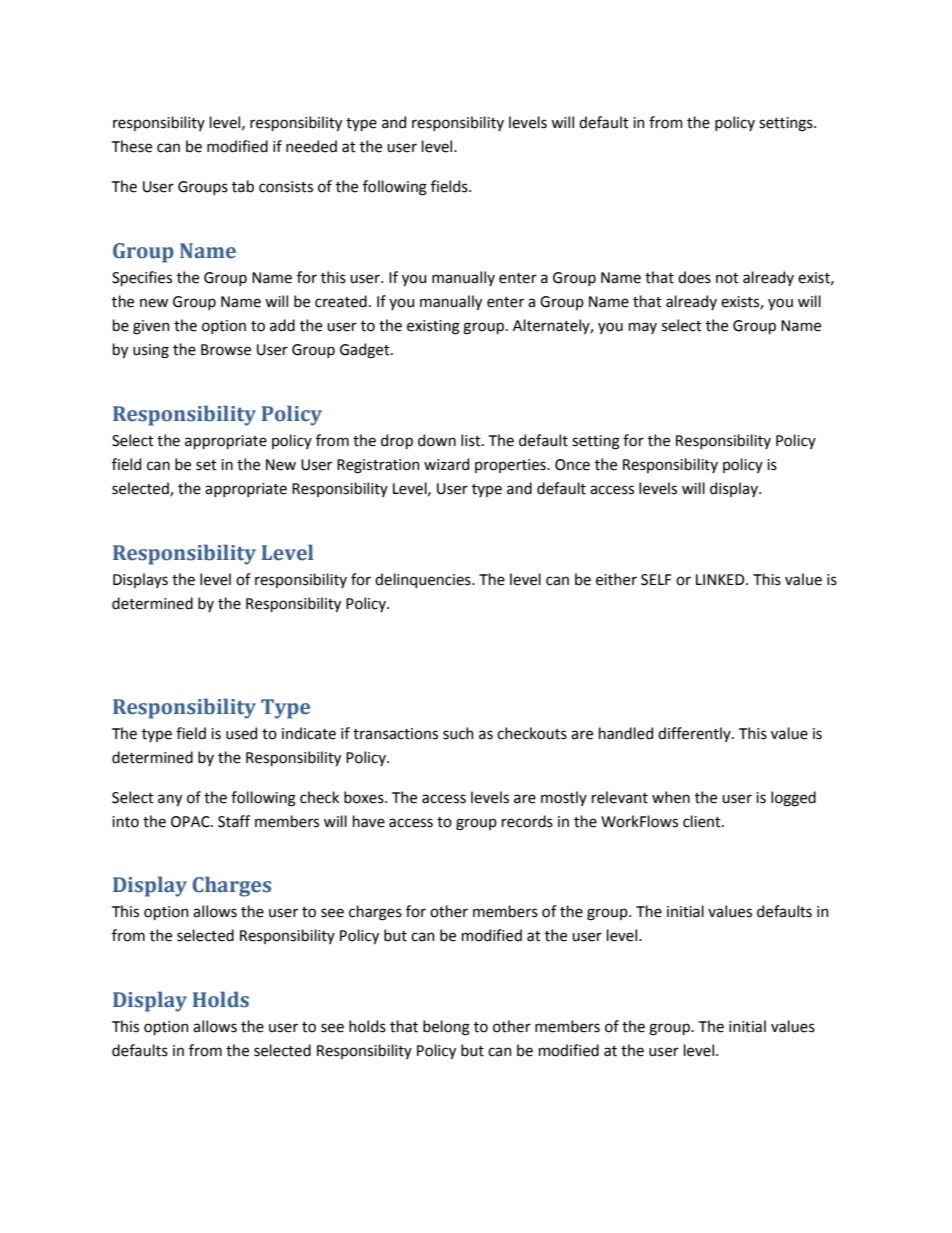 Image resolution: width=952 pixels, height=1233 pixels. Describe the element at coordinates (695, 734) in the screenshot. I see `differently` at that location.
